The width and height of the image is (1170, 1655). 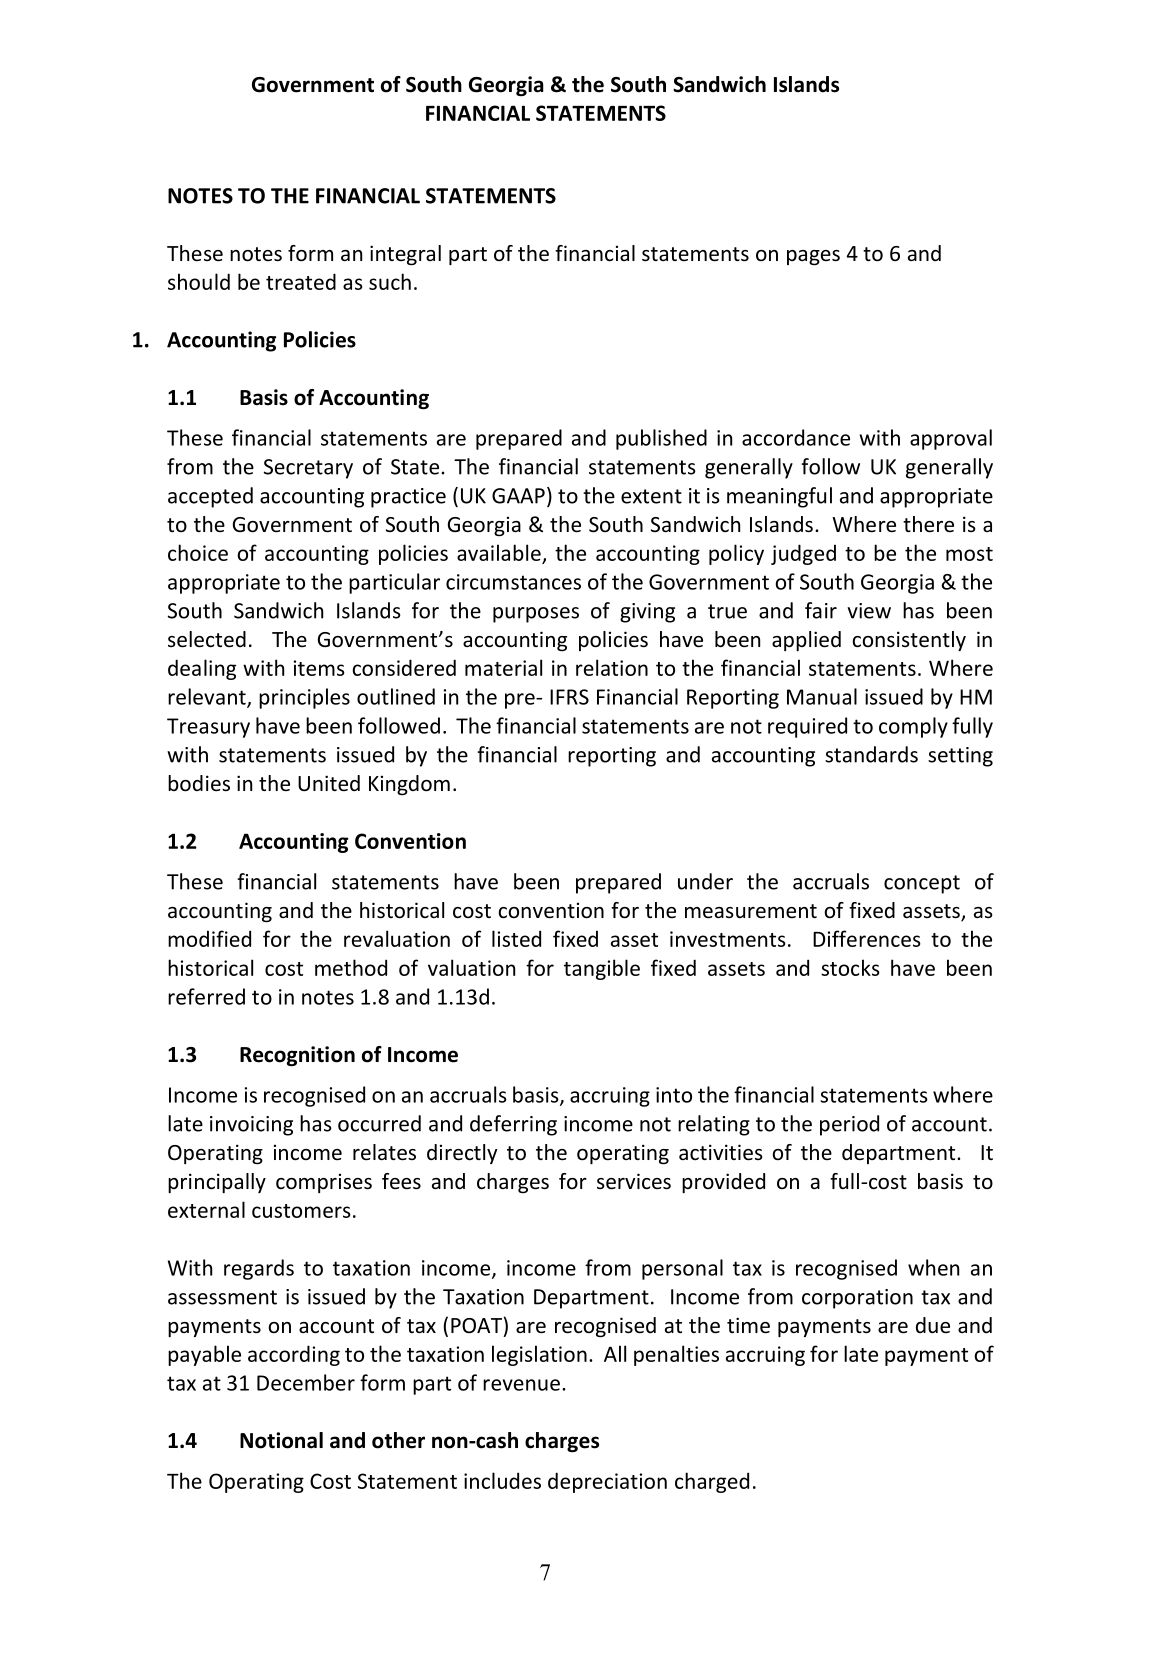 What do you see at coordinates (198, 552) in the image?
I see `choice` at bounding box center [198, 552].
